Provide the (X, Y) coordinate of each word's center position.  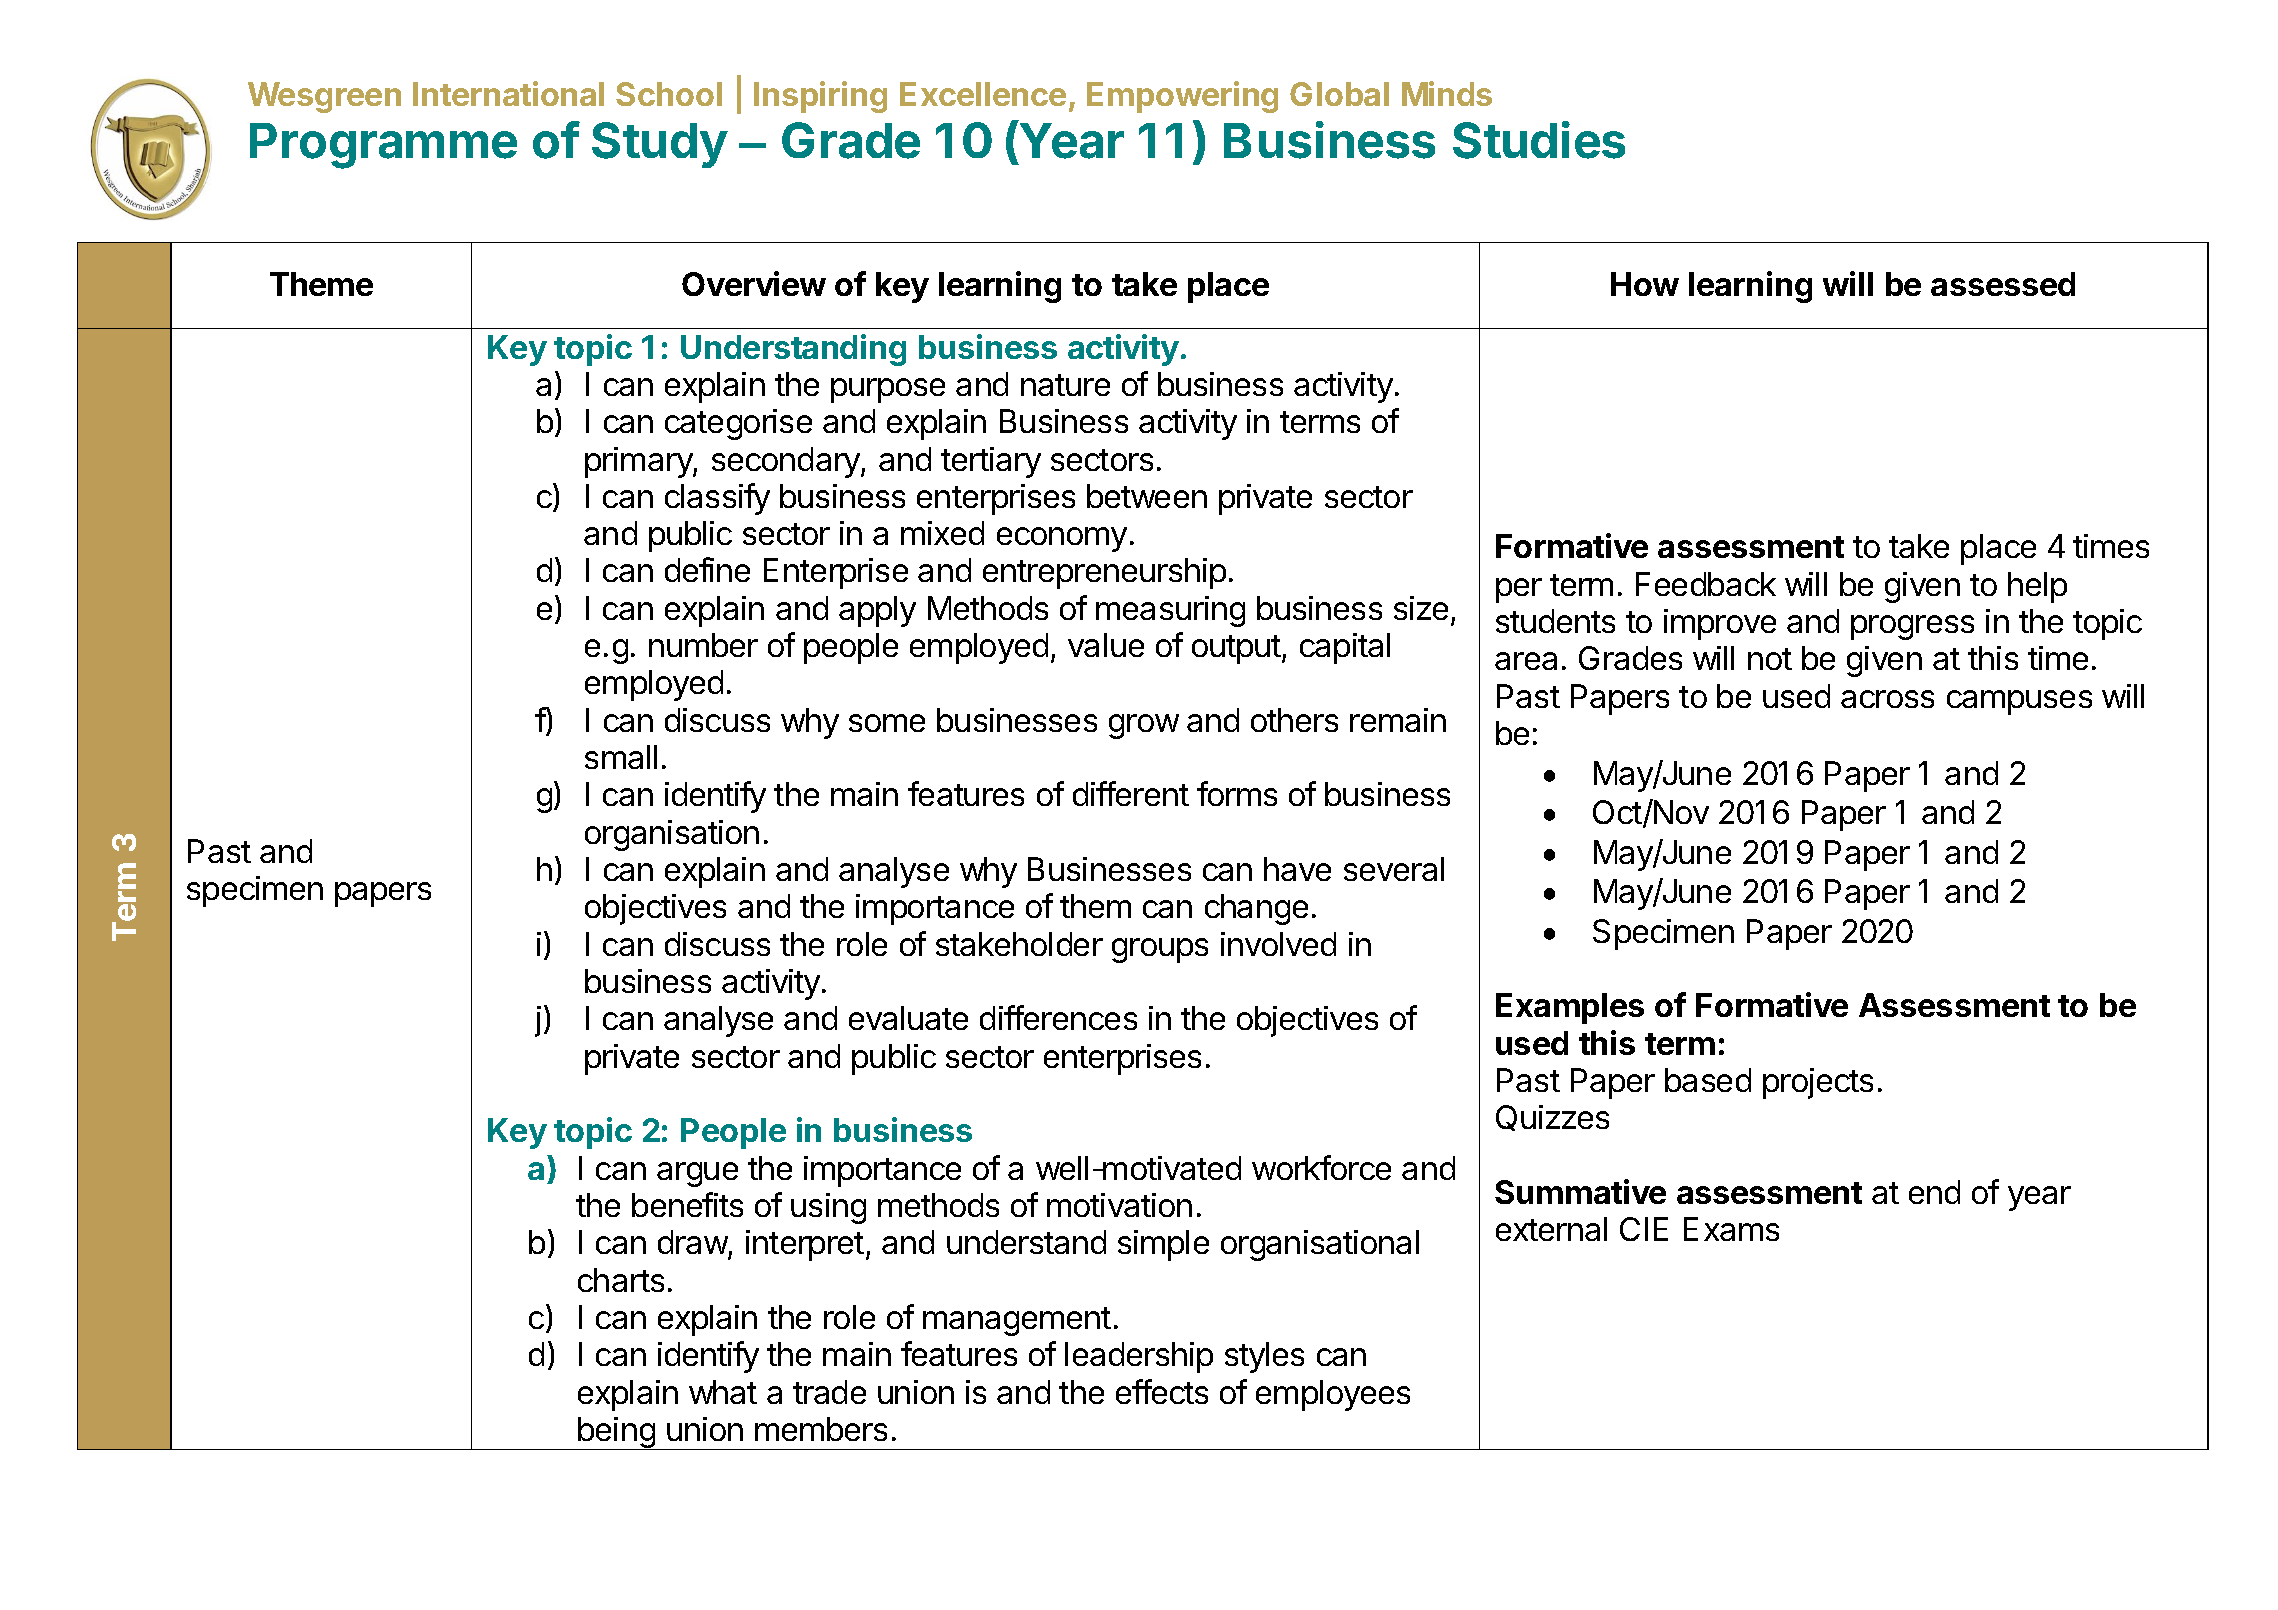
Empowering (1182, 97)
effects (1162, 1391)
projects (1818, 1083)
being (616, 1433)
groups (1160, 950)
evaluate (908, 1018)
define (707, 569)
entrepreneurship (1104, 573)
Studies (1539, 140)
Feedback (1706, 584)
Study (660, 145)
